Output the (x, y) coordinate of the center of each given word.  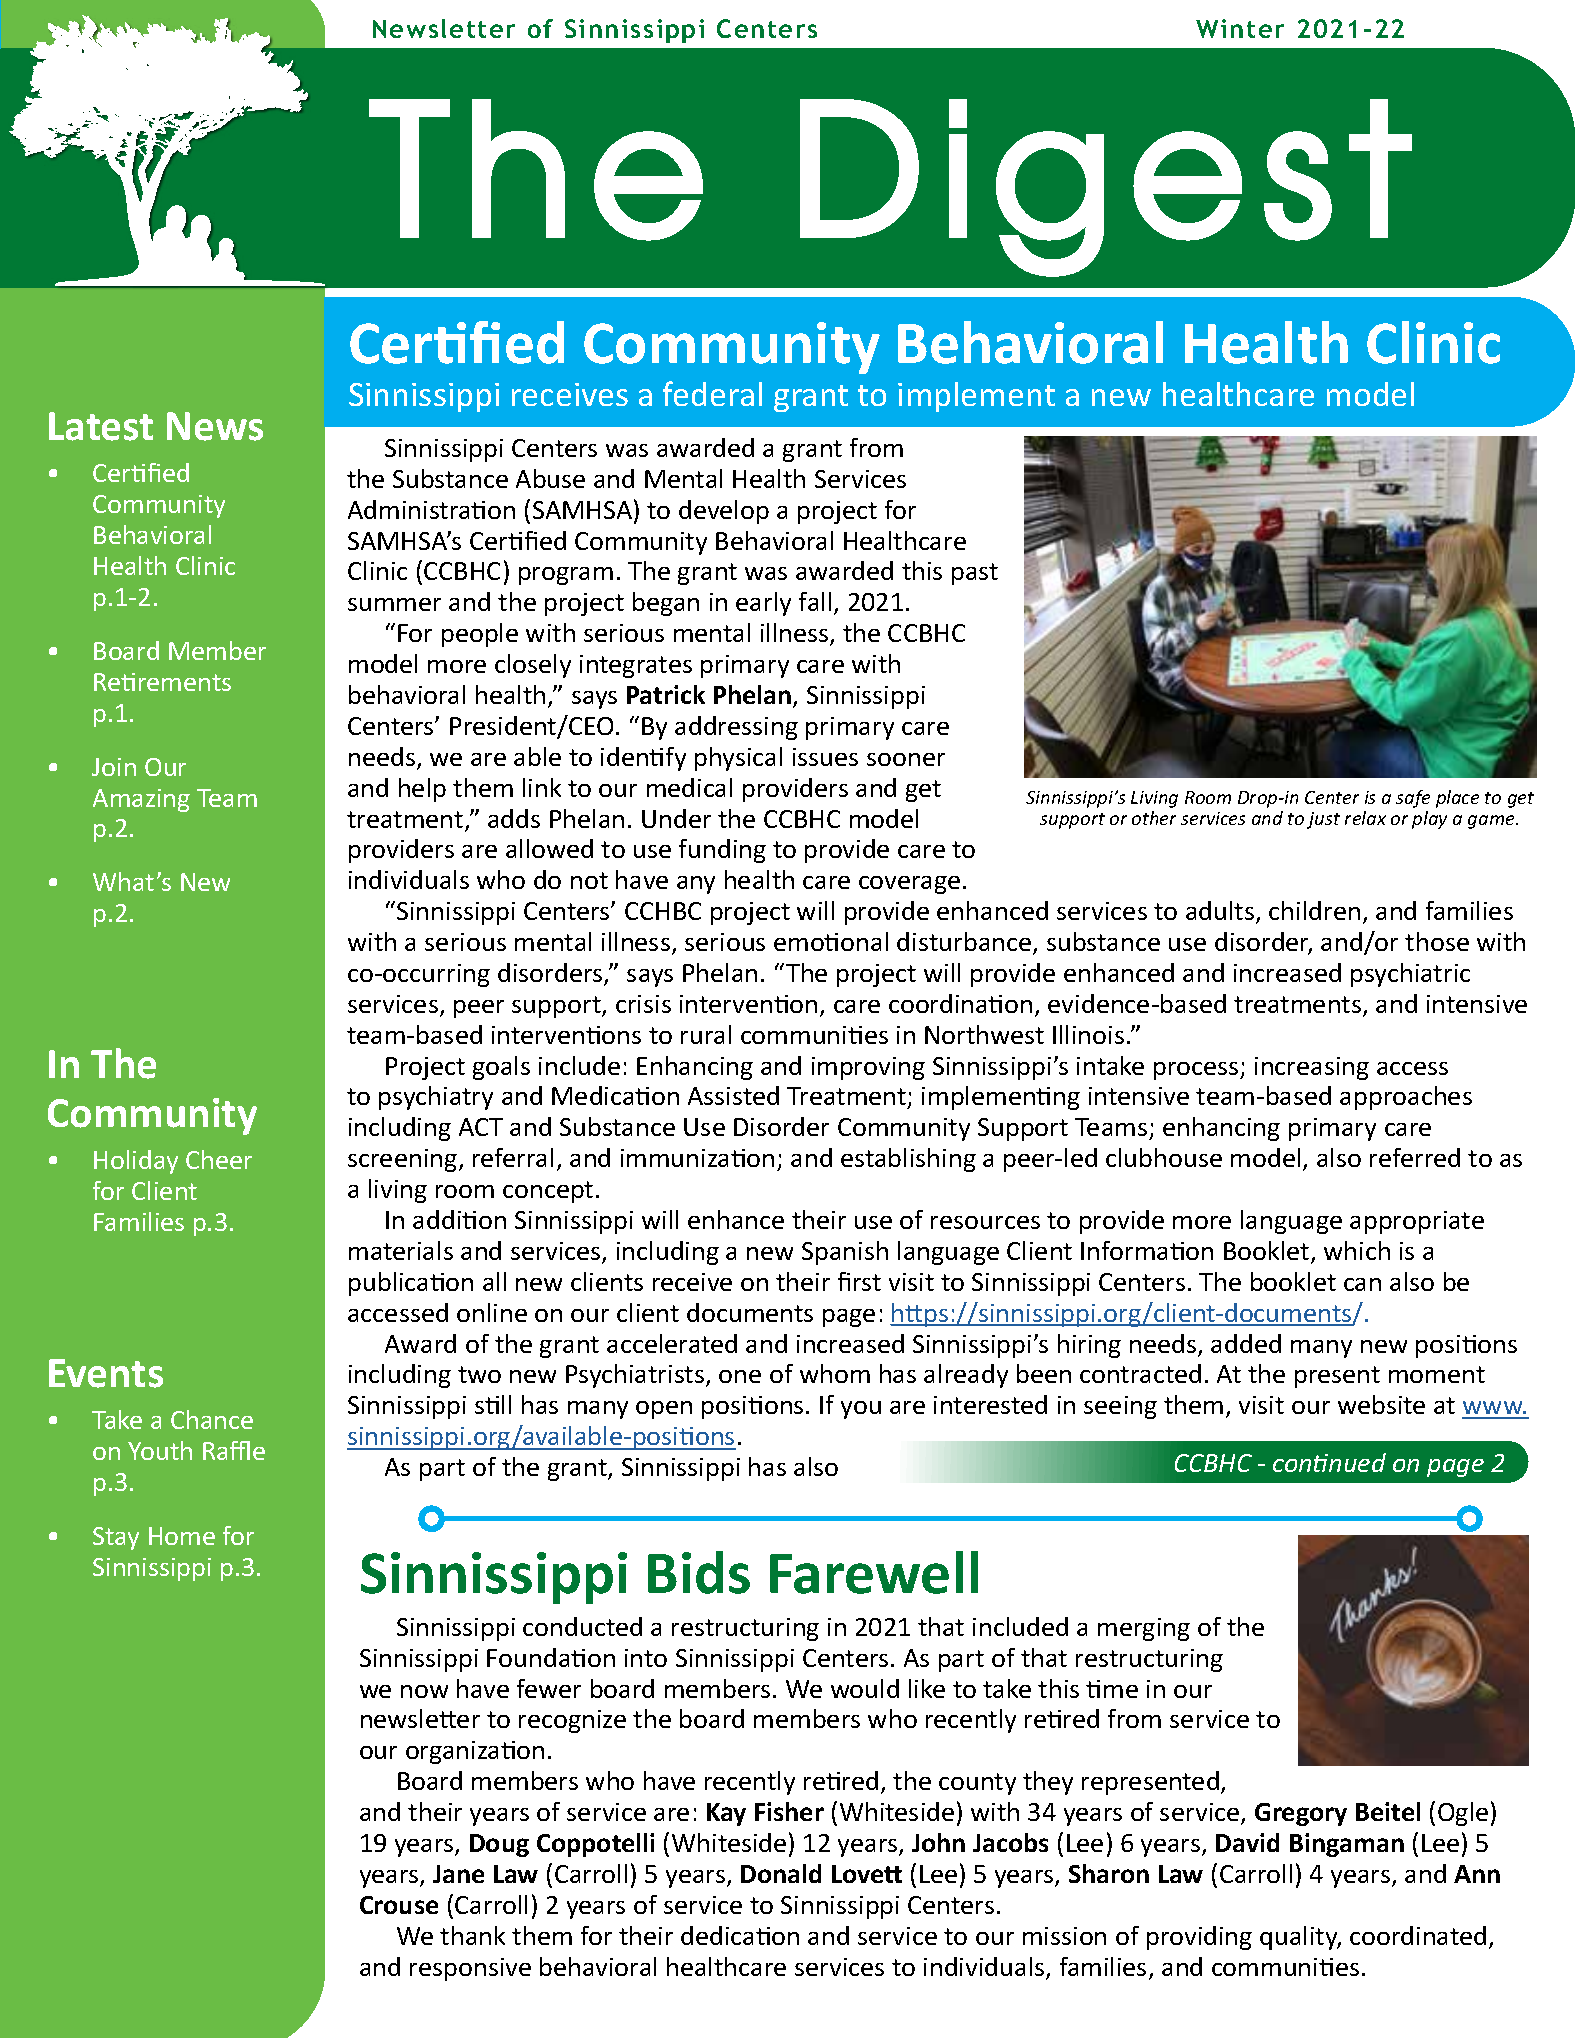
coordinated (1418, 1935)
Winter (1240, 28)
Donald (781, 1873)
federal (712, 393)
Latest (101, 426)
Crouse (399, 1905)
